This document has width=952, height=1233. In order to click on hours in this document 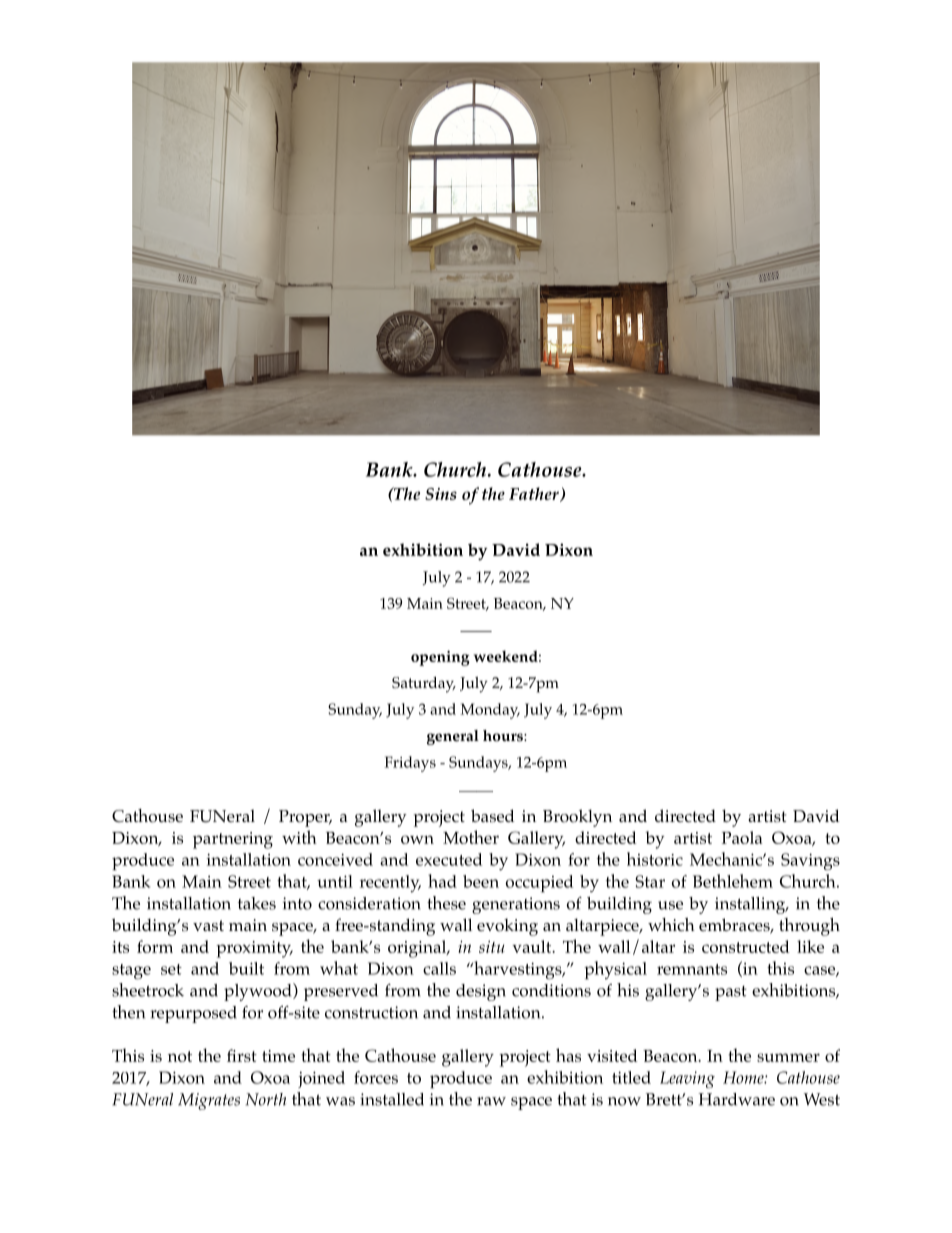, I will do `click(504, 736)`.
